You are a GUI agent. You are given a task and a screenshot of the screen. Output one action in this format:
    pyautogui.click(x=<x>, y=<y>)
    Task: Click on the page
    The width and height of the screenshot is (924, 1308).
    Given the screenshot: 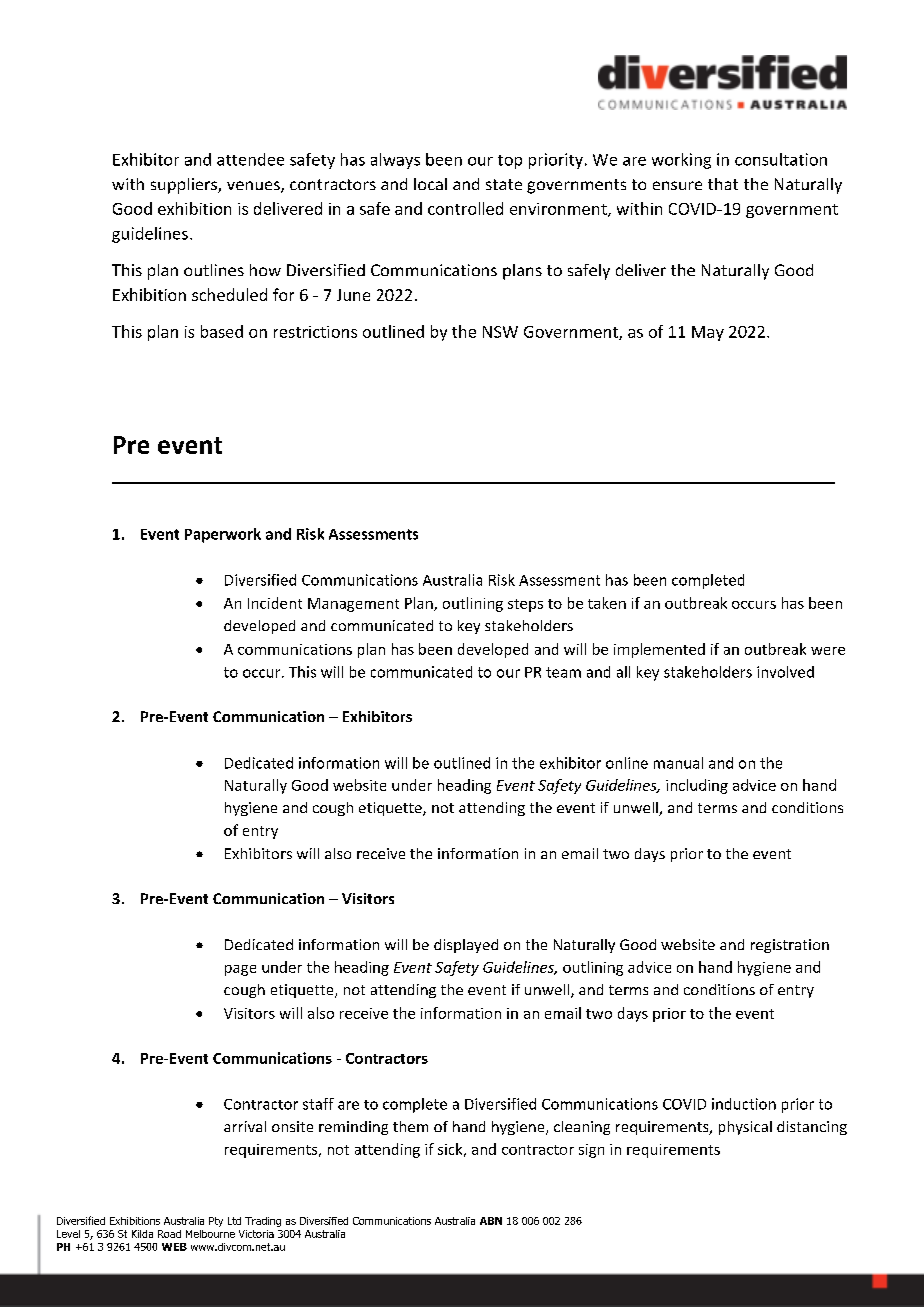 What is the action you would take?
    pyautogui.click(x=240, y=970)
